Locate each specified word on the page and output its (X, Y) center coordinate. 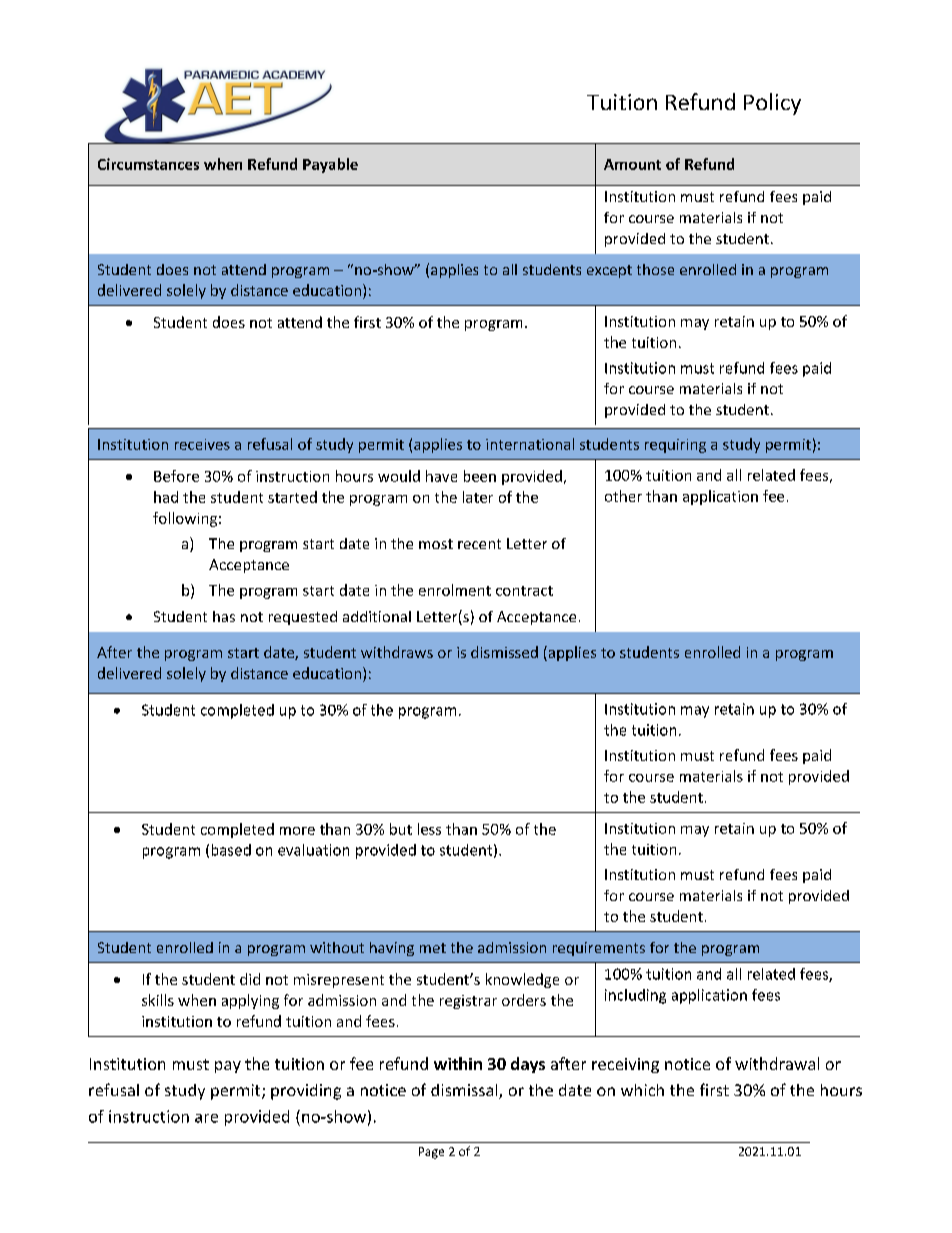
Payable (330, 165)
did (250, 979)
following (185, 519)
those (655, 269)
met (433, 948)
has (224, 616)
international (530, 444)
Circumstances (148, 164)
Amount (632, 164)
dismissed (504, 652)
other (623, 496)
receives (202, 444)
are (206, 1118)
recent (479, 544)
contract (524, 591)
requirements (599, 949)
